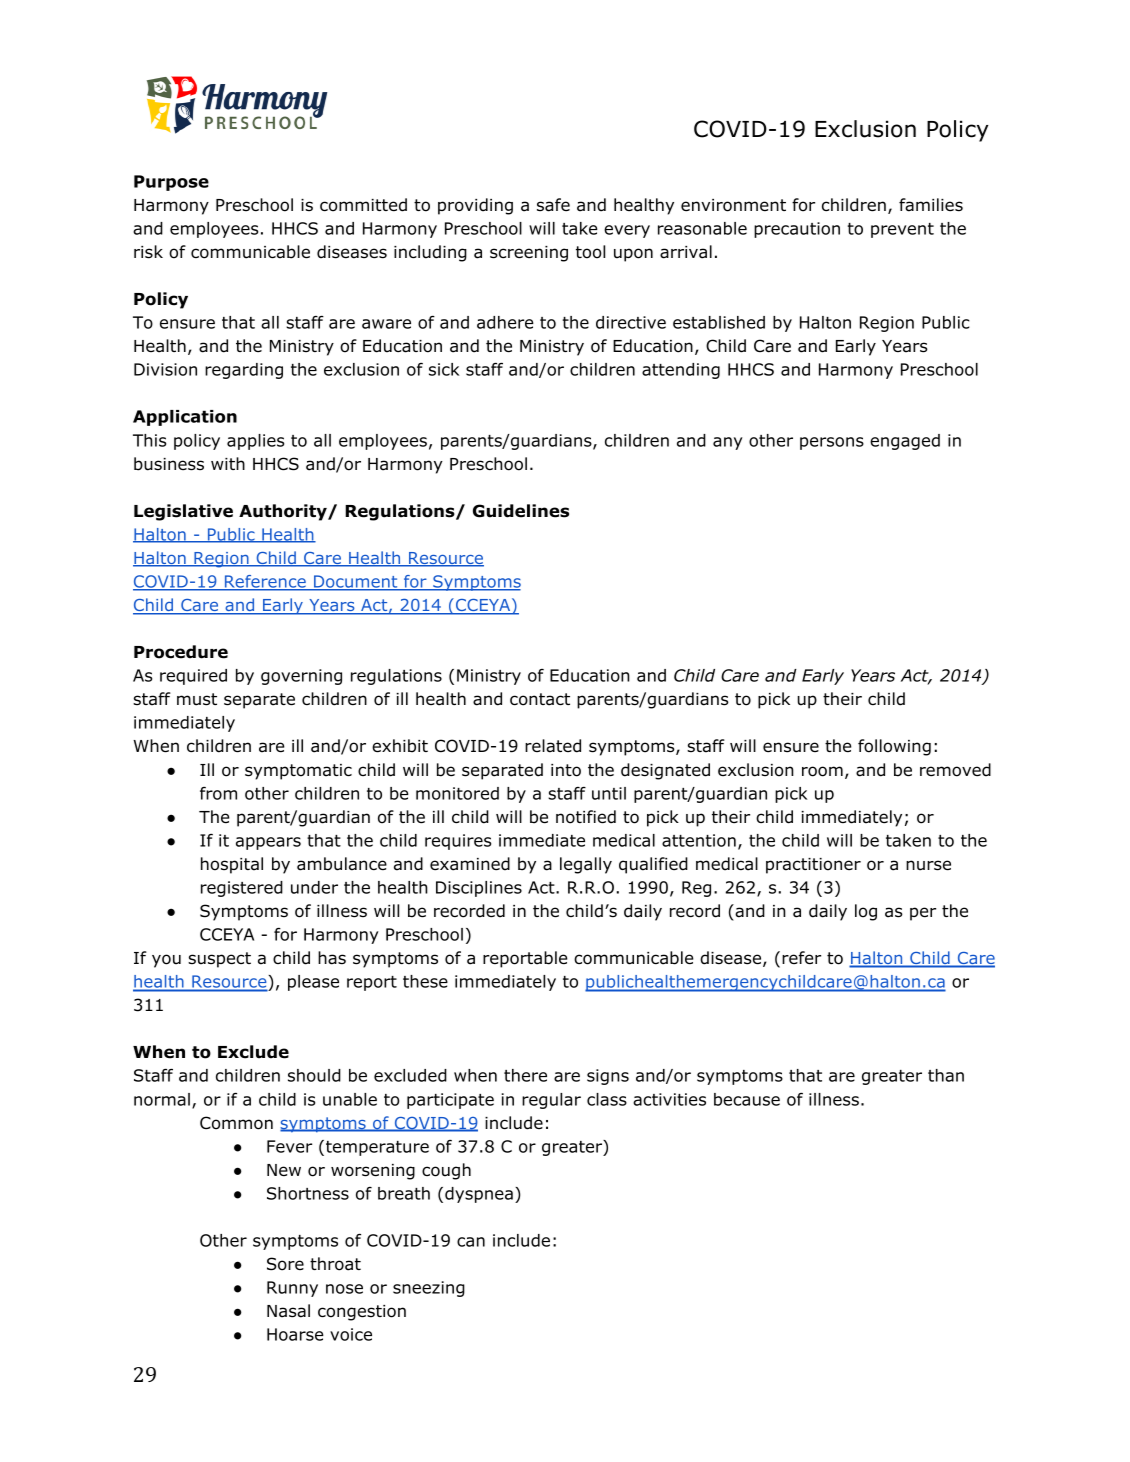  Describe the element at coordinates (832, 443) in the document. I see `persons` at that location.
